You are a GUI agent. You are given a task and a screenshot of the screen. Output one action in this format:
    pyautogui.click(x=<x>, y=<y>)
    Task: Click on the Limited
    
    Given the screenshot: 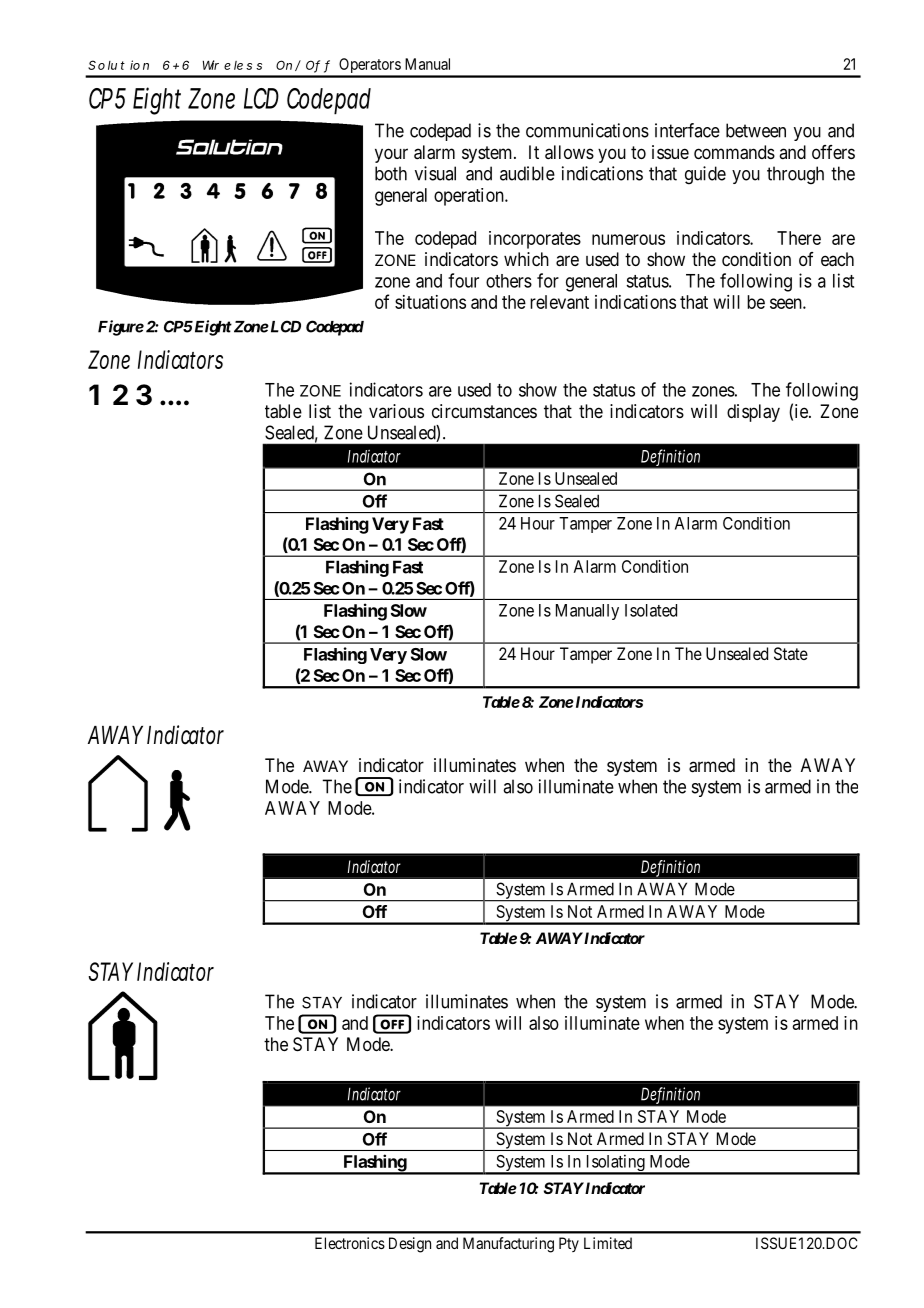 What is the action you would take?
    pyautogui.click(x=608, y=1243)
